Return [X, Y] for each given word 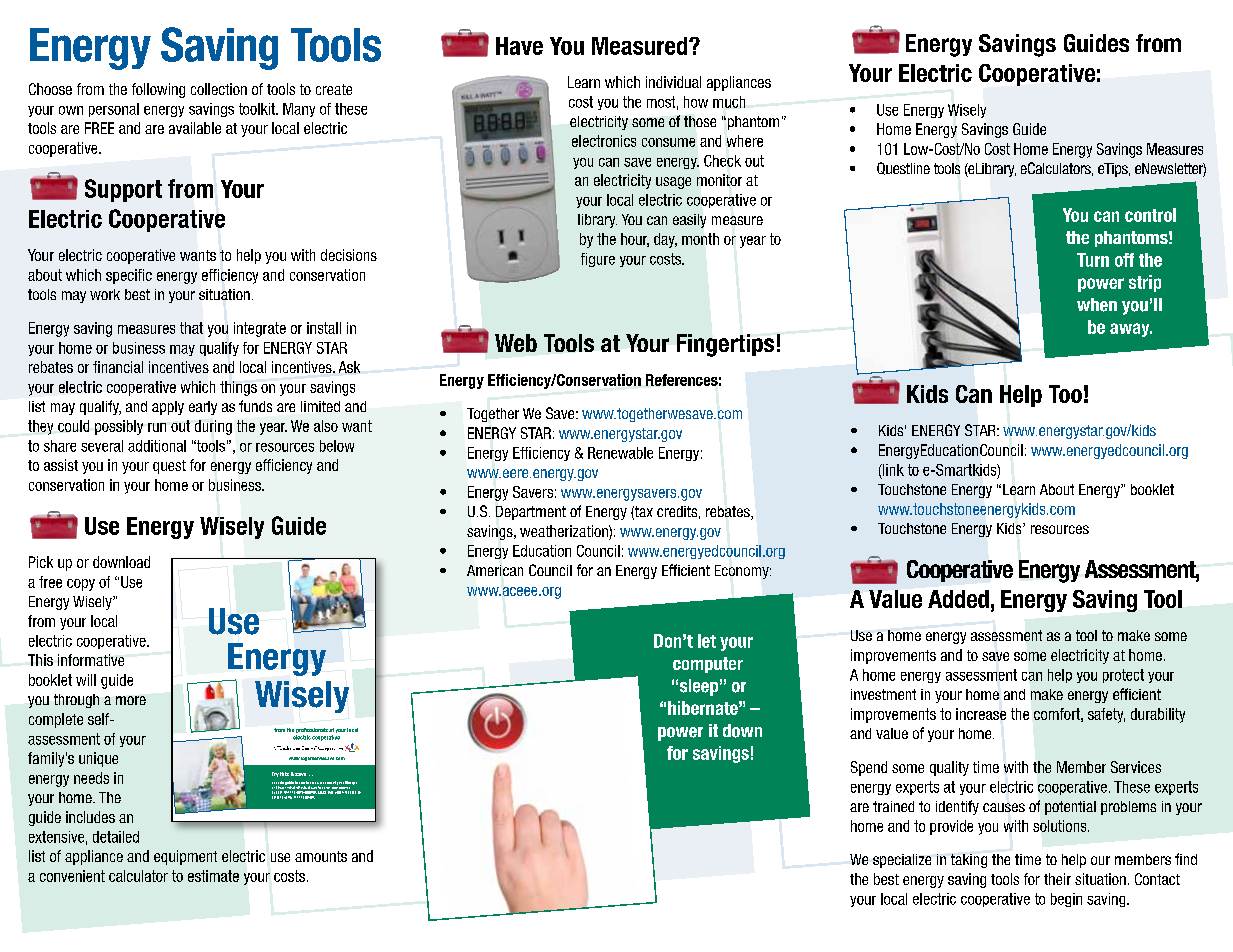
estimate [213, 876]
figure [598, 260]
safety [1106, 715]
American [495, 570]
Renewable [620, 453]
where [745, 141]
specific [129, 276]
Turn [1093, 260]
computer [708, 665]
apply [168, 408]
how [696, 102]
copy [81, 585]
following [158, 90]
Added [958, 599]
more [131, 700]
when [1097, 305]
